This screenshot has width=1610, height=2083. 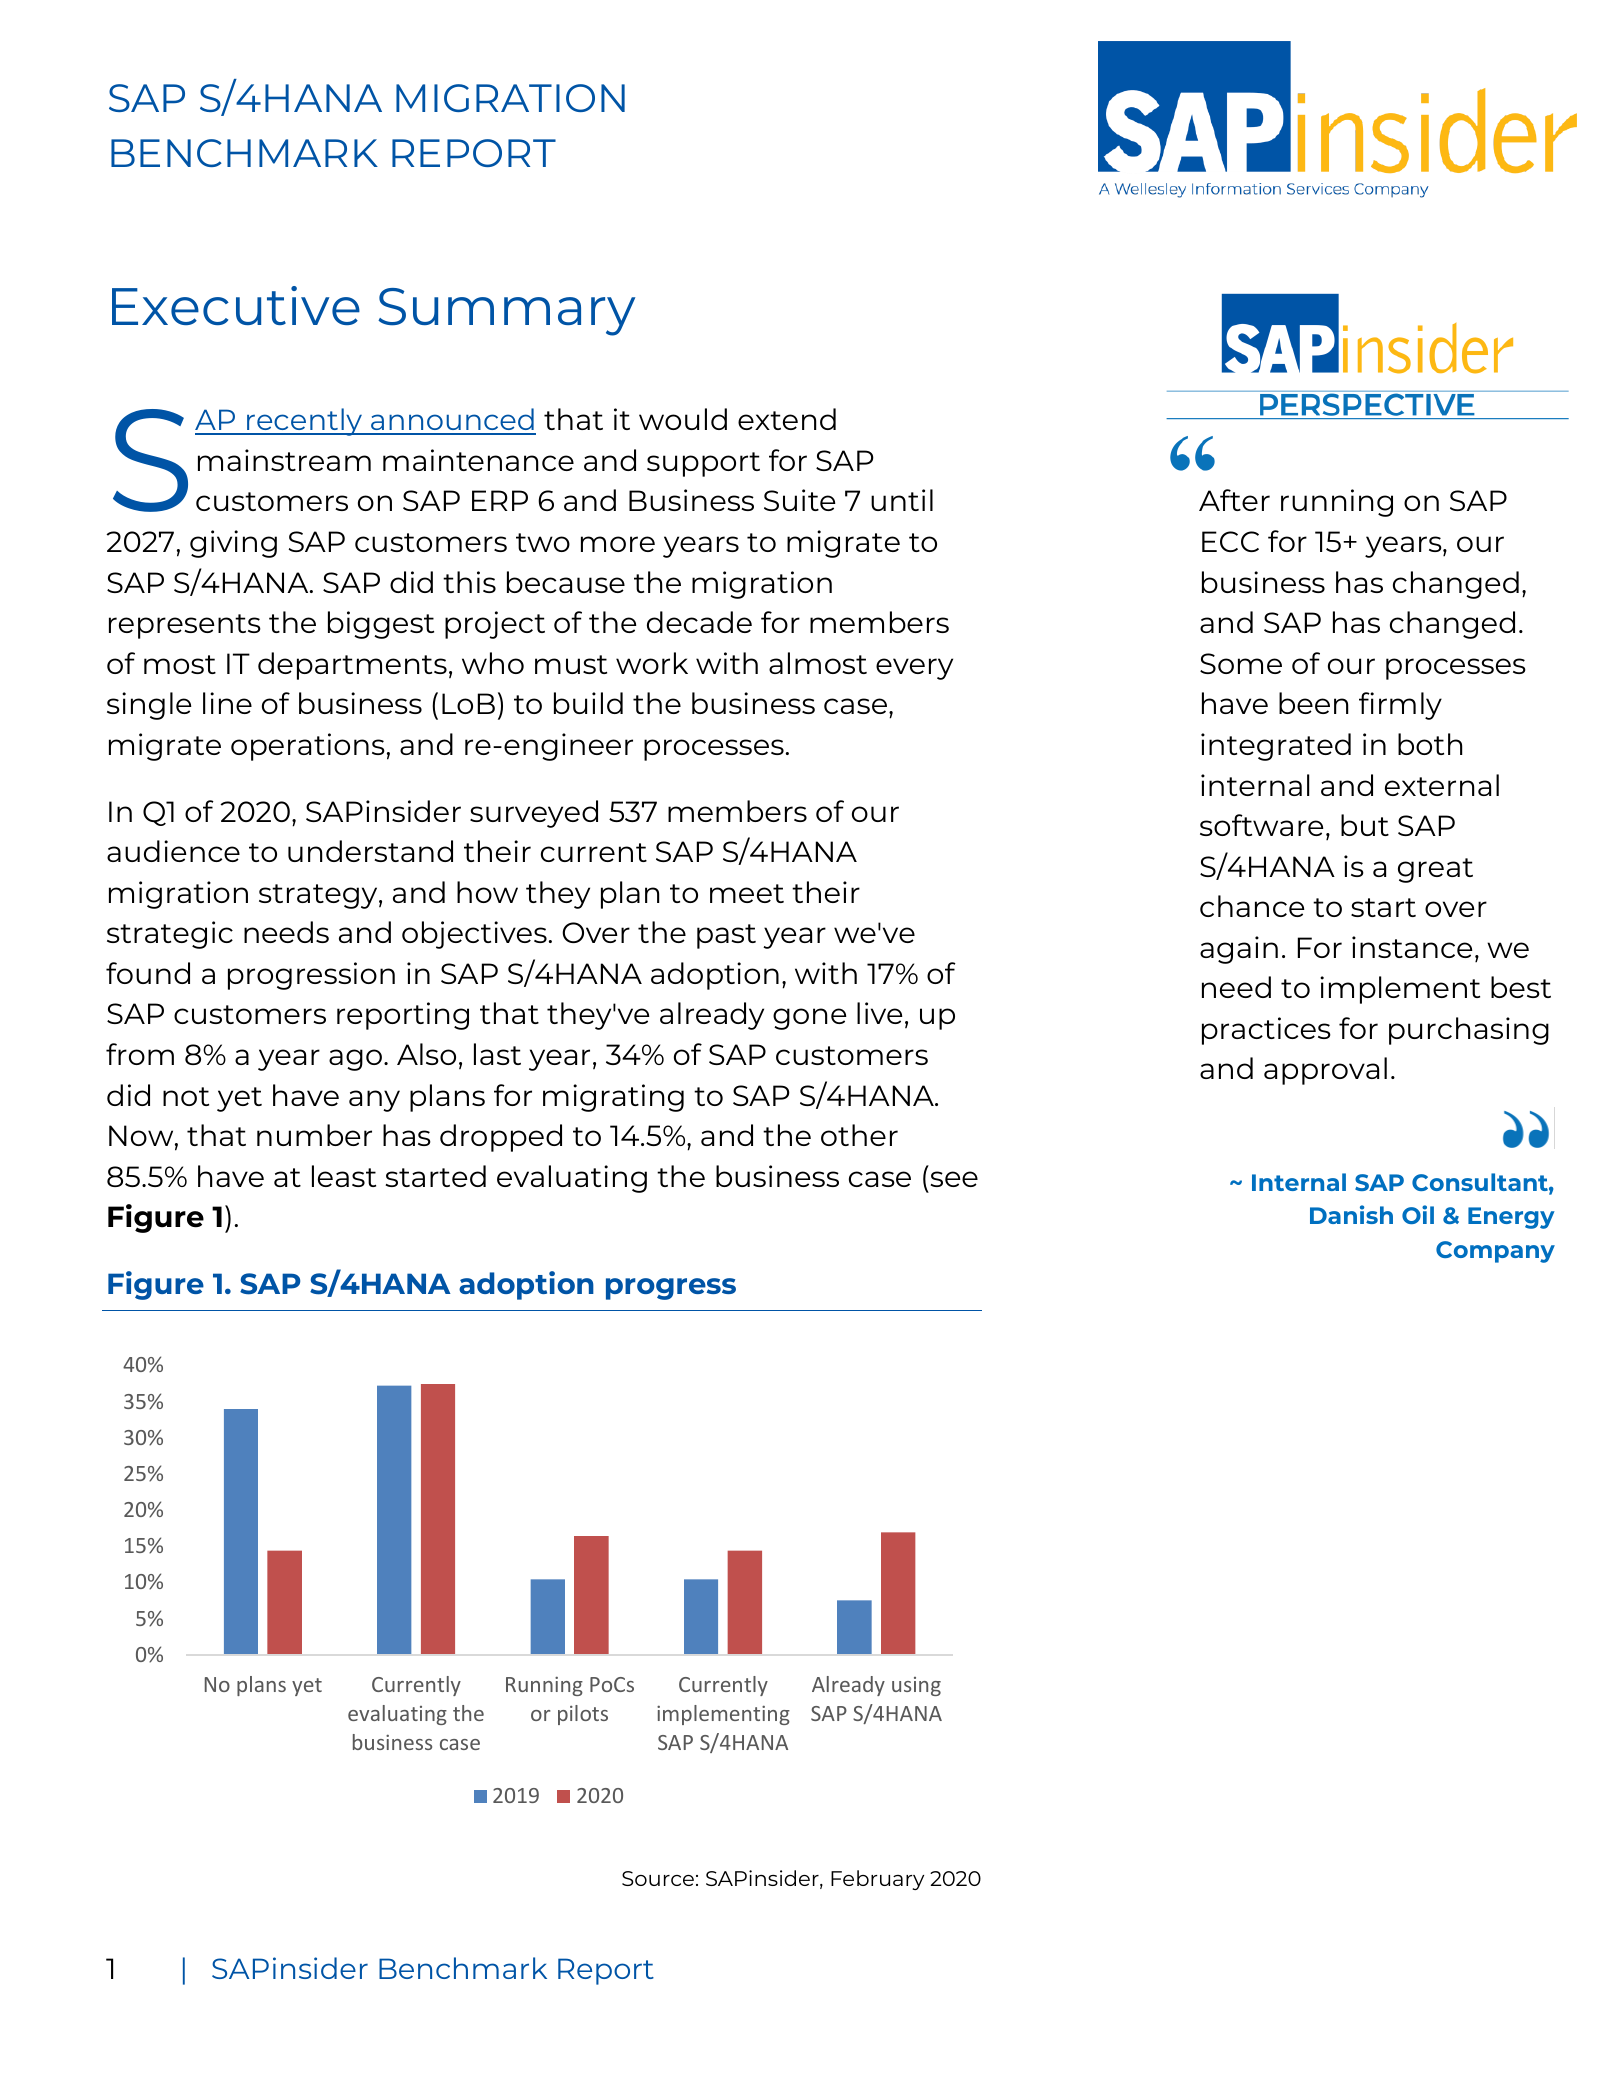 I want to click on pilots, so click(x=583, y=1715).
